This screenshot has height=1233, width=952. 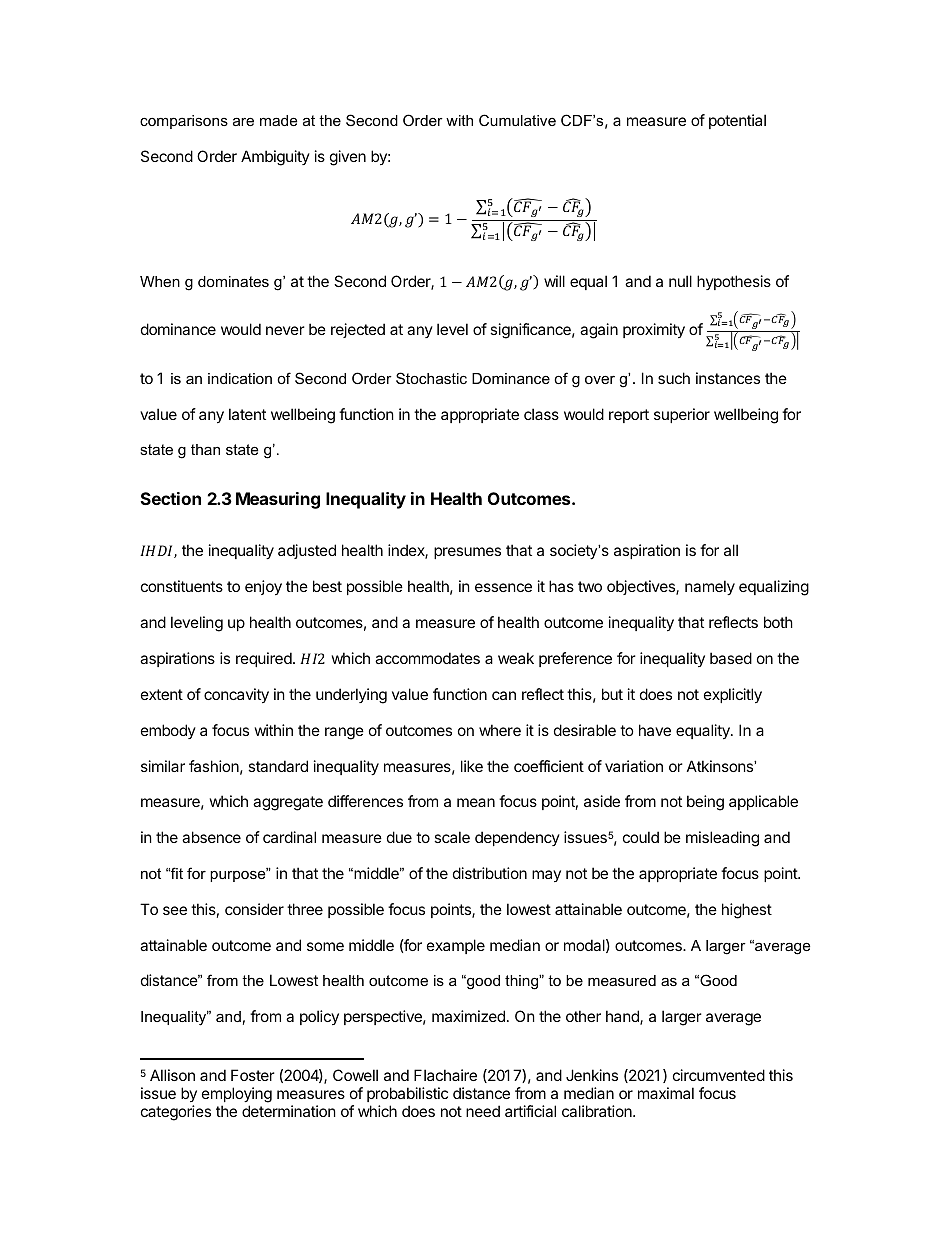 What do you see at coordinates (211, 837) in the screenshot?
I see `absence` at bounding box center [211, 837].
